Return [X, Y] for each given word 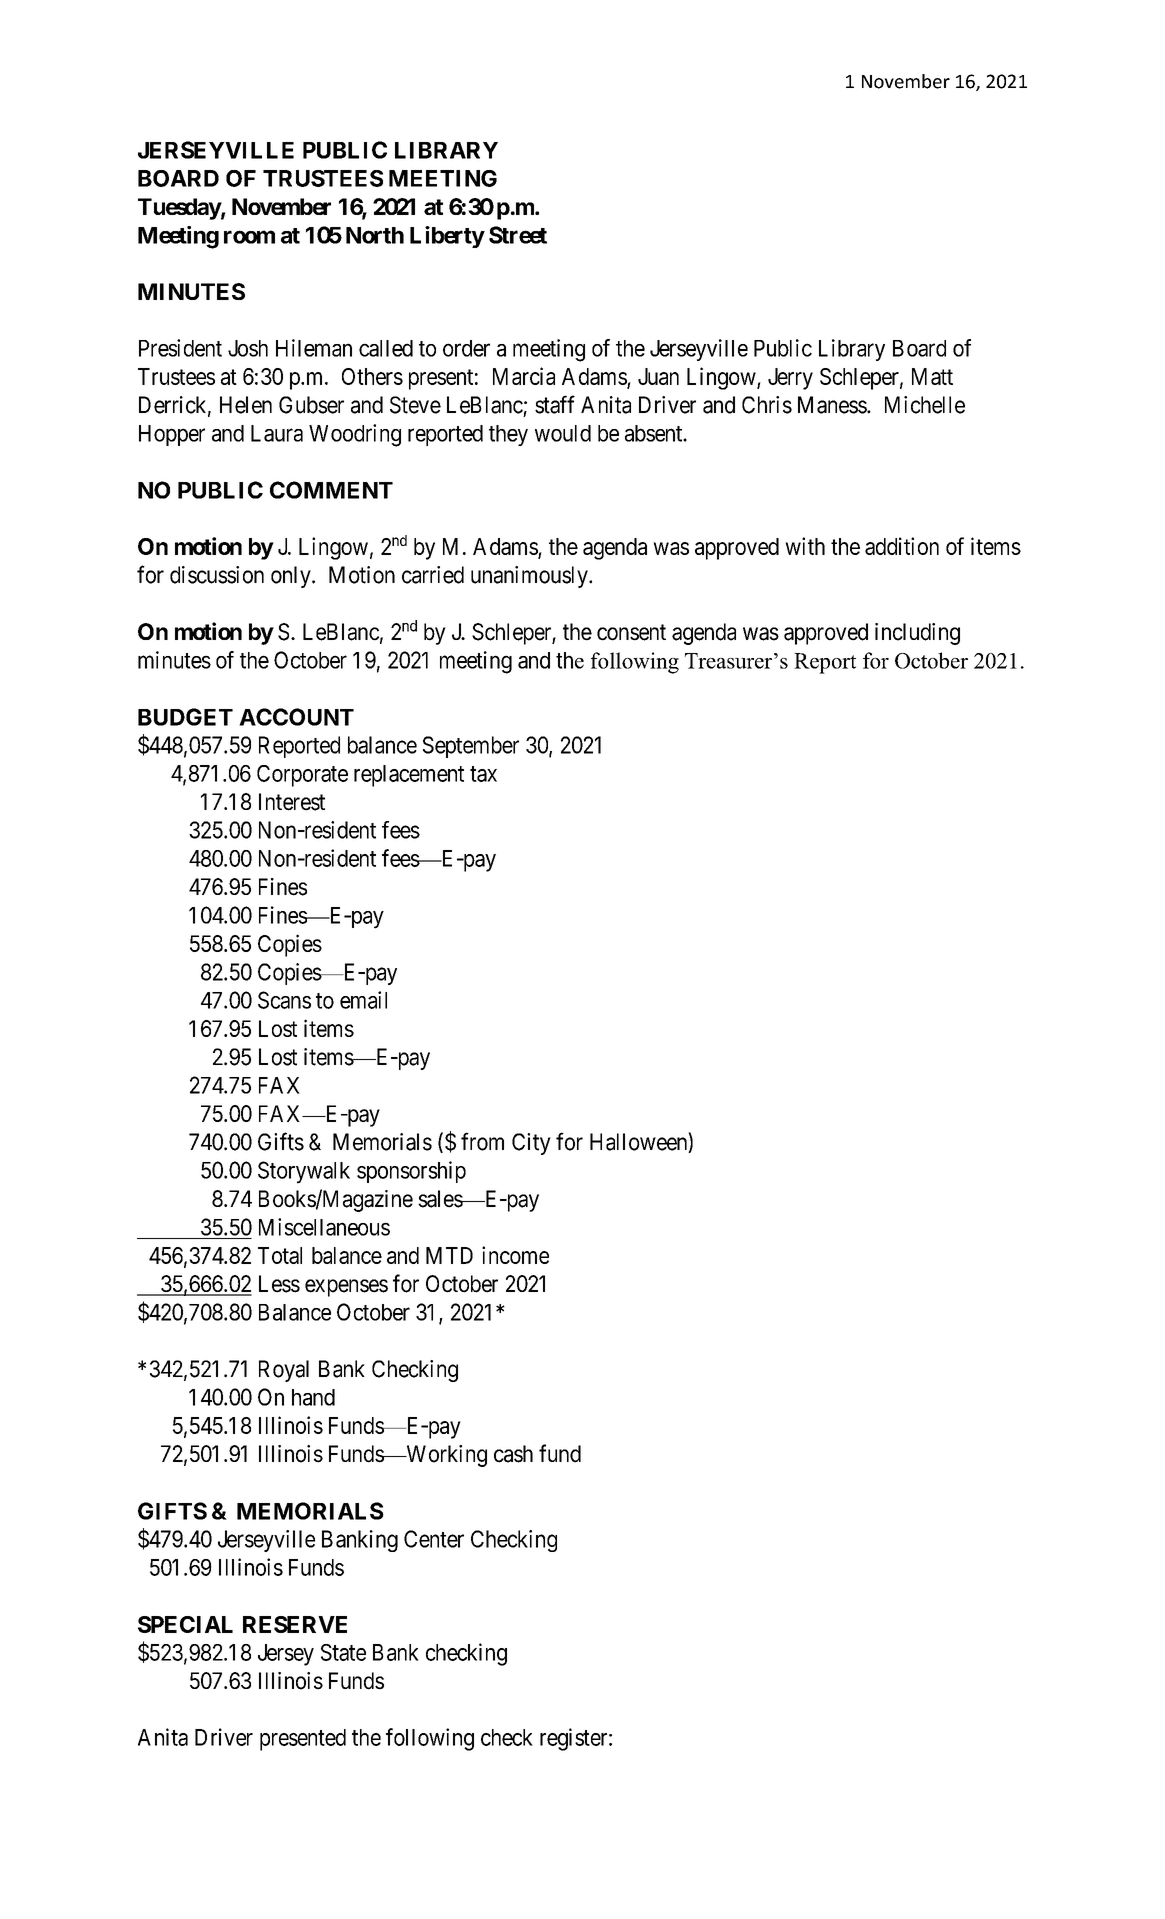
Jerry [790, 379]
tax [483, 774]
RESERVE [295, 1624]
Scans [284, 1000]
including [917, 634]
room [249, 237]
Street [518, 235]
